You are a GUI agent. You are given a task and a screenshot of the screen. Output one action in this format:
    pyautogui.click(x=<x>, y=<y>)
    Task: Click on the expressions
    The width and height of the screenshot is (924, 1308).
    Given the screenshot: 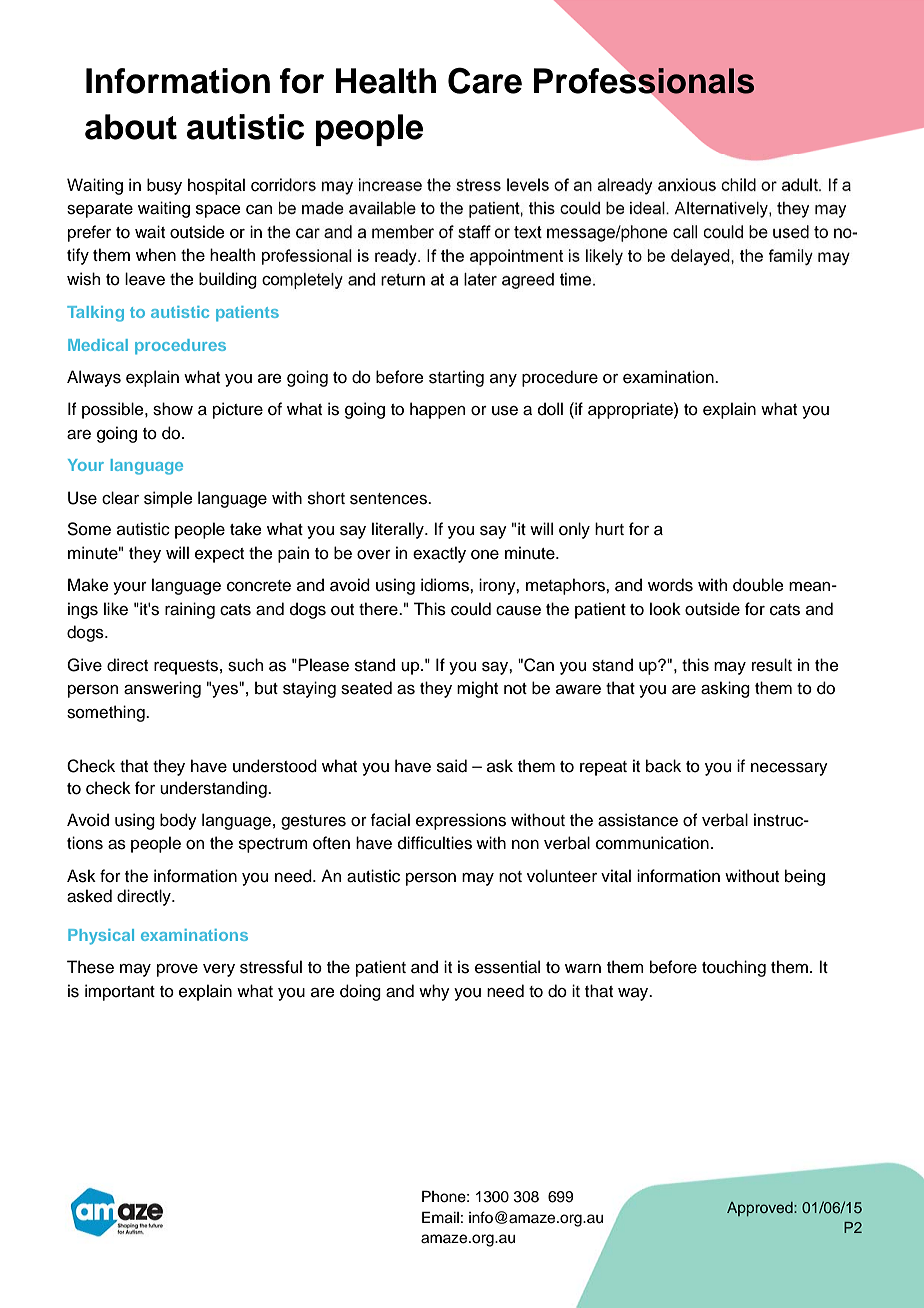 What is the action you would take?
    pyautogui.click(x=461, y=821)
